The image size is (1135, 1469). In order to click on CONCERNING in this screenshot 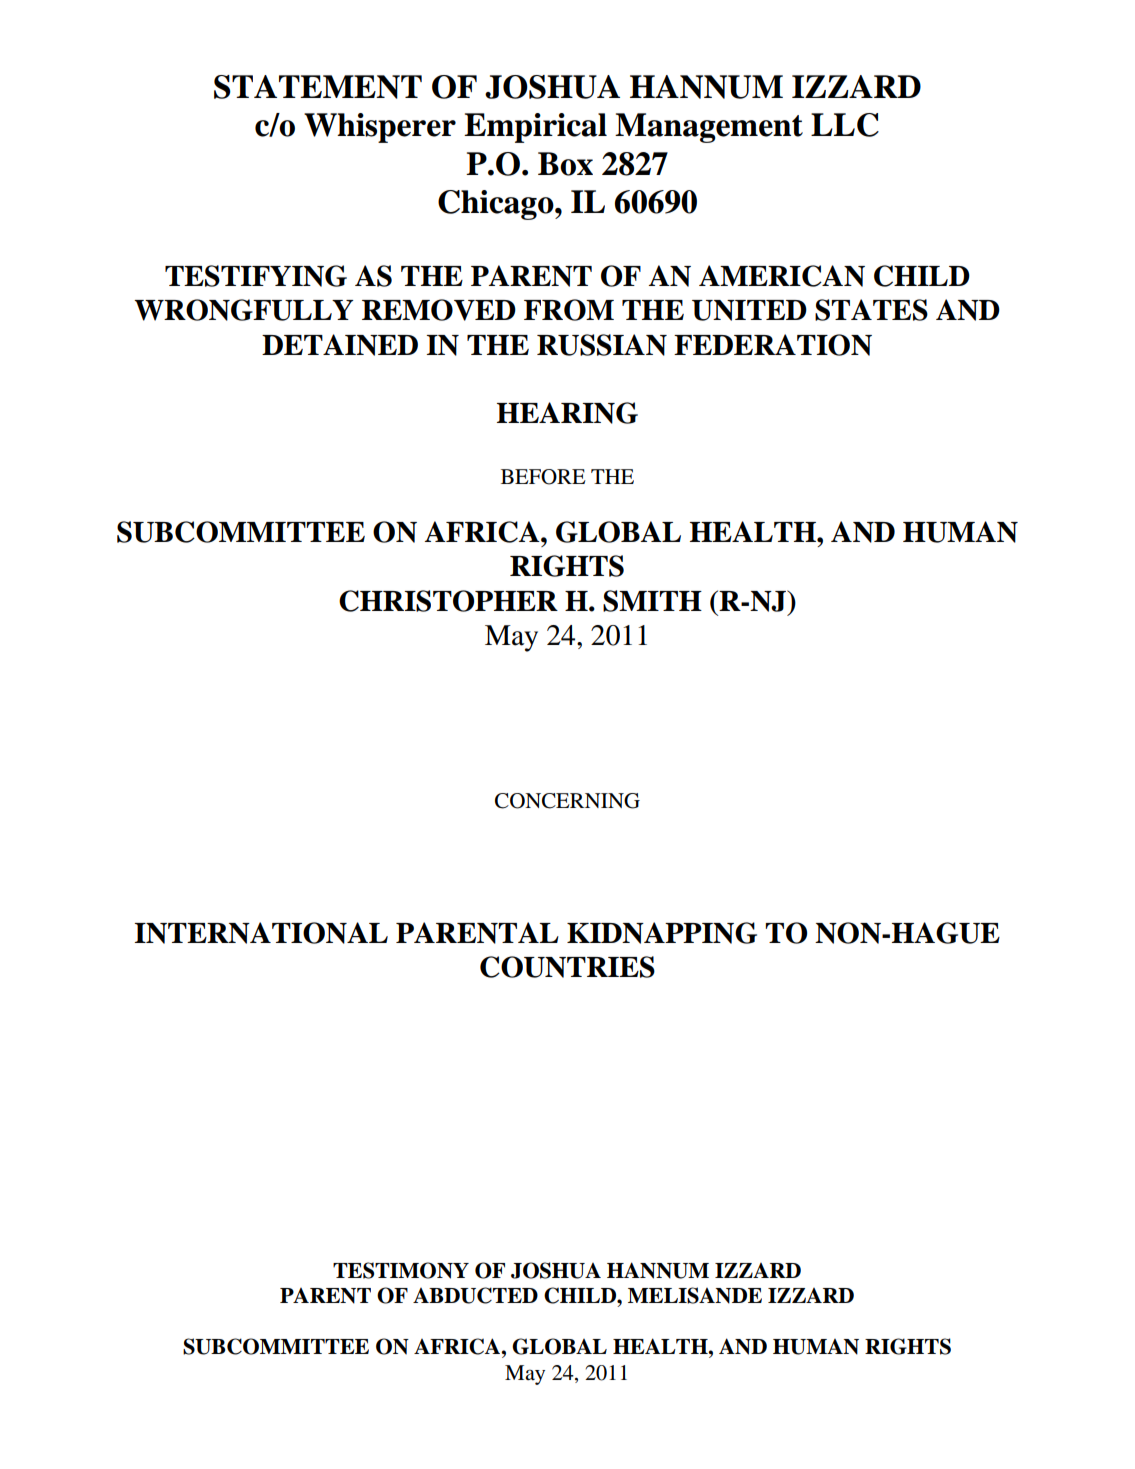, I will do `click(567, 801)`.
